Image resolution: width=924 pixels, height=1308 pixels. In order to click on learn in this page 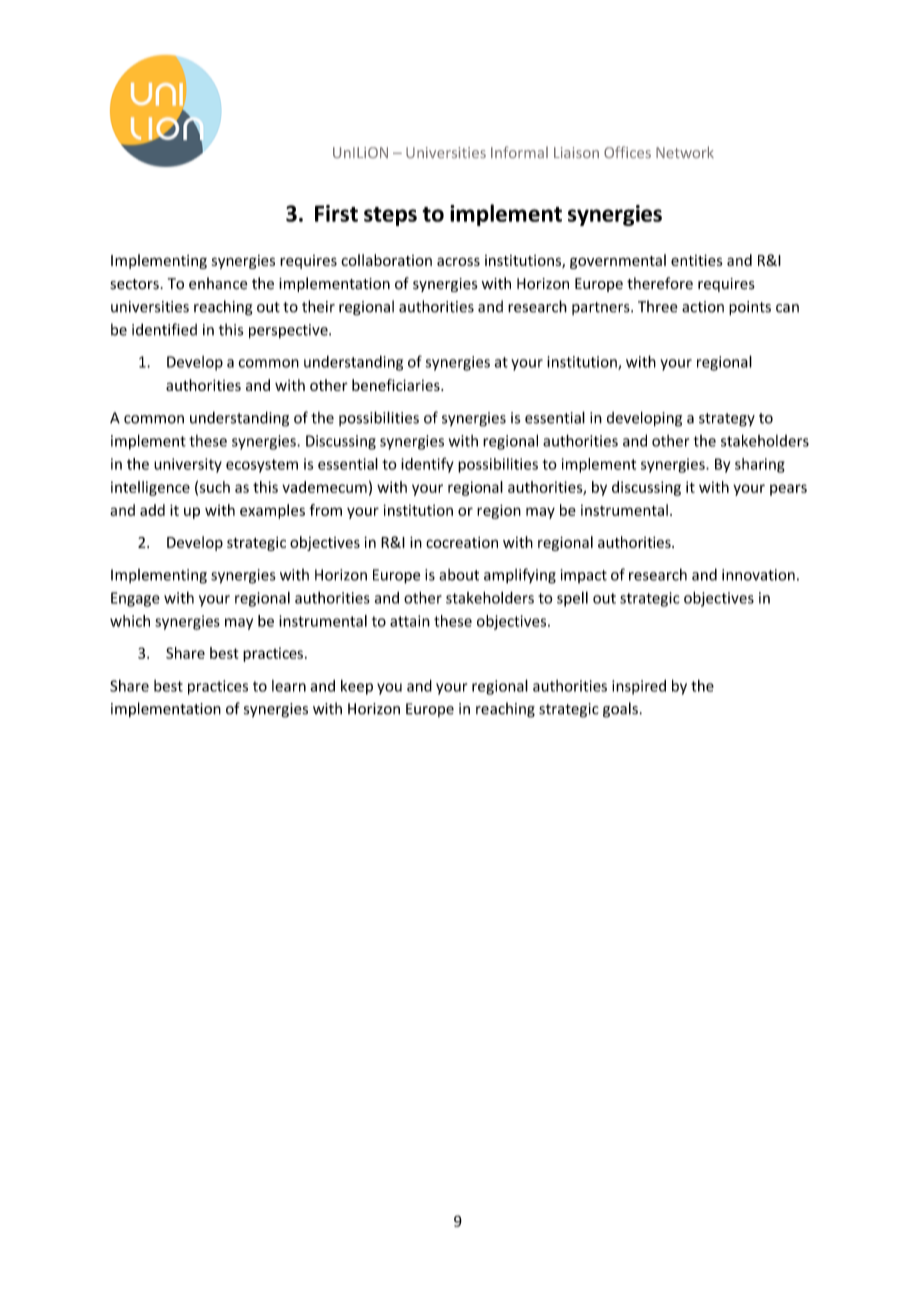, I will do `click(289, 686)`.
